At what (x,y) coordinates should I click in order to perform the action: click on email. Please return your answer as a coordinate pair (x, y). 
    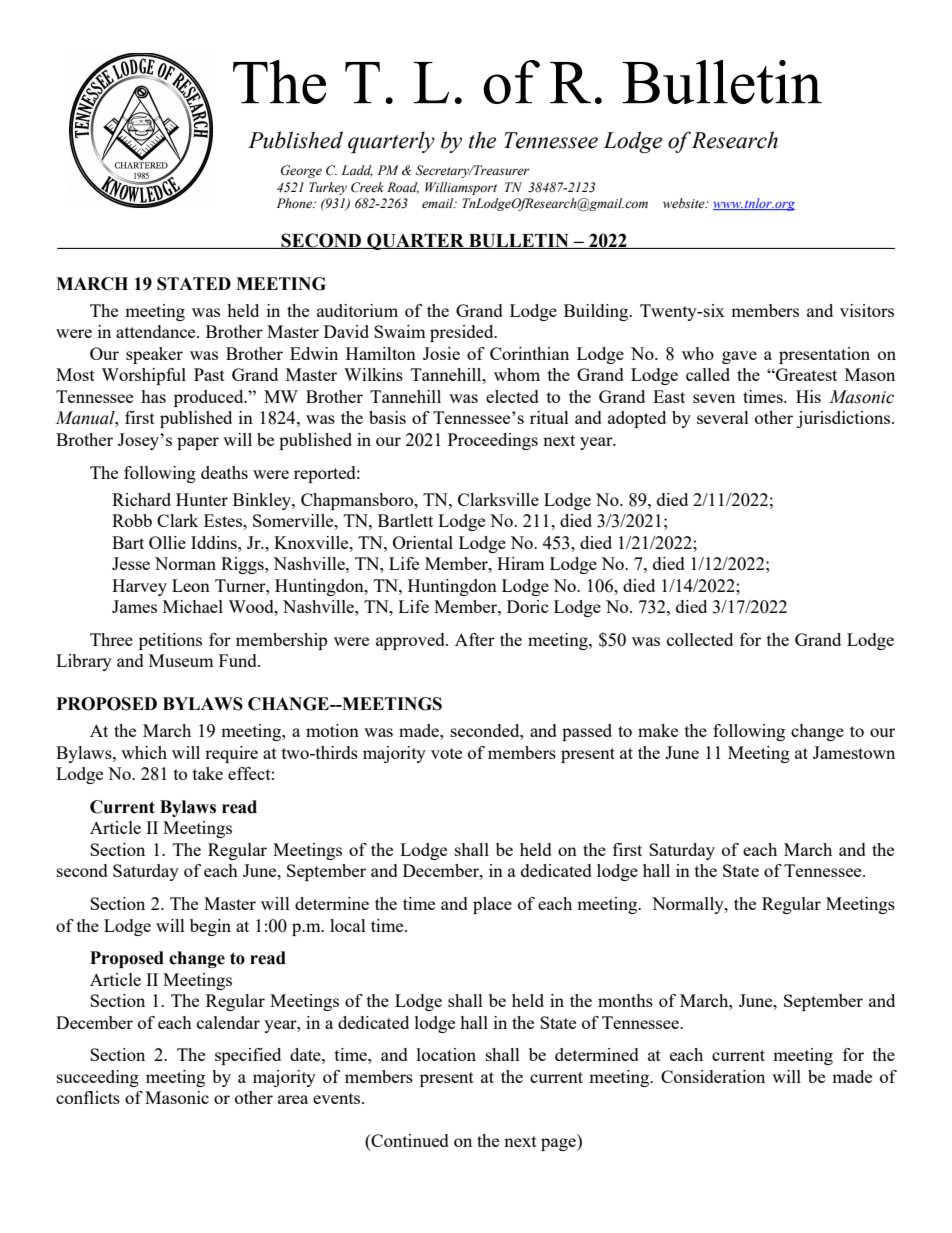
    Looking at the image, I should click on (439, 203).
